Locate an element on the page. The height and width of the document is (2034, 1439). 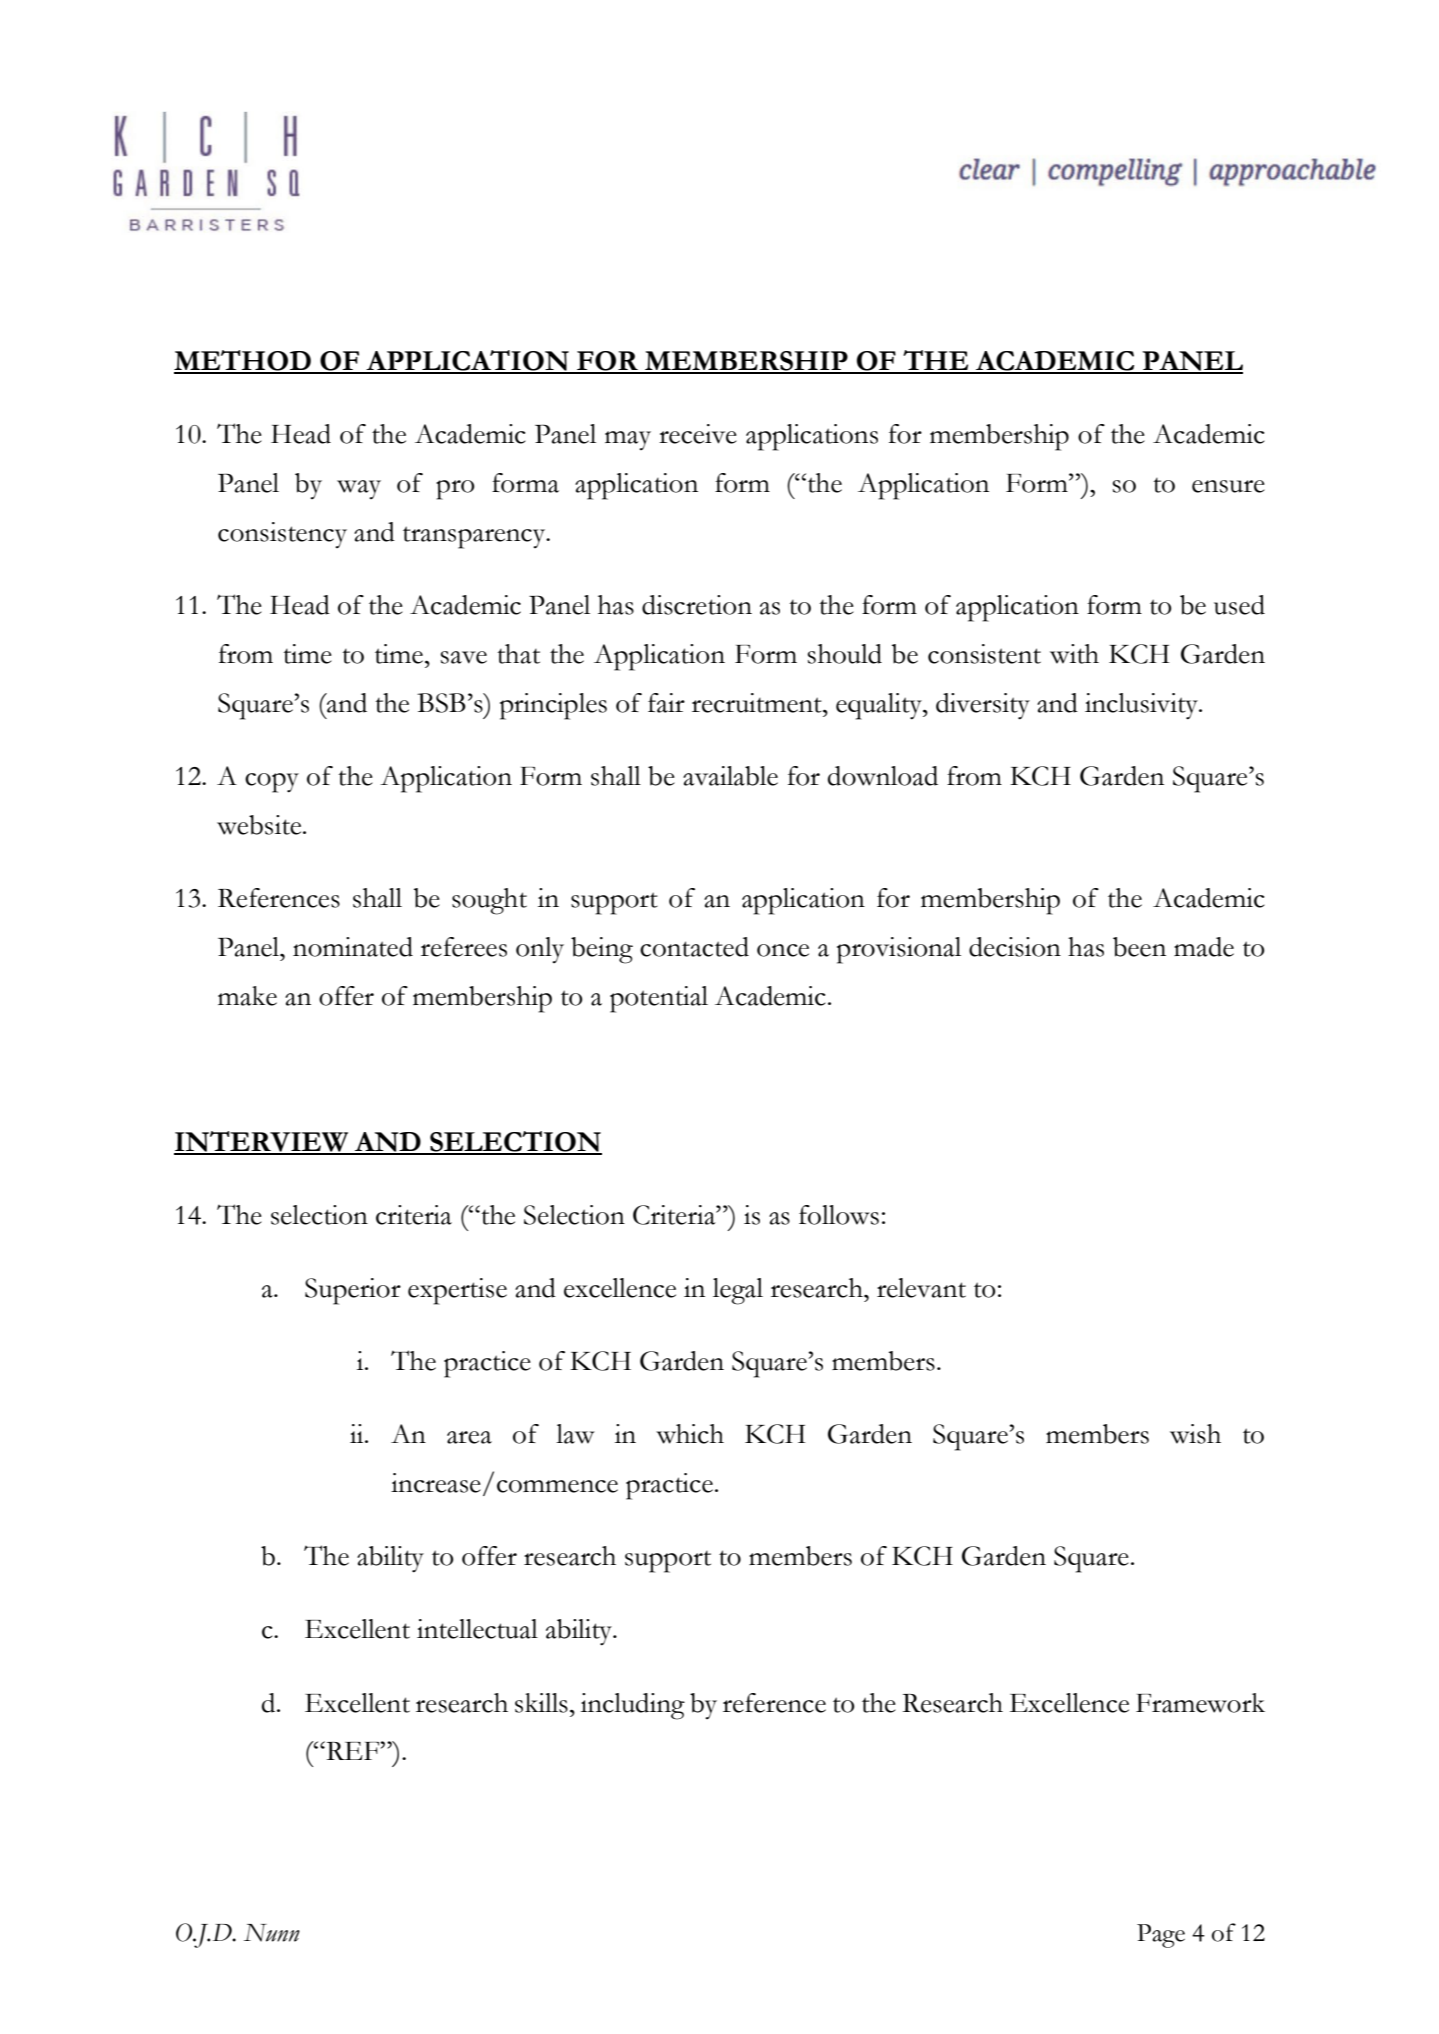
been is located at coordinates (1139, 947).
